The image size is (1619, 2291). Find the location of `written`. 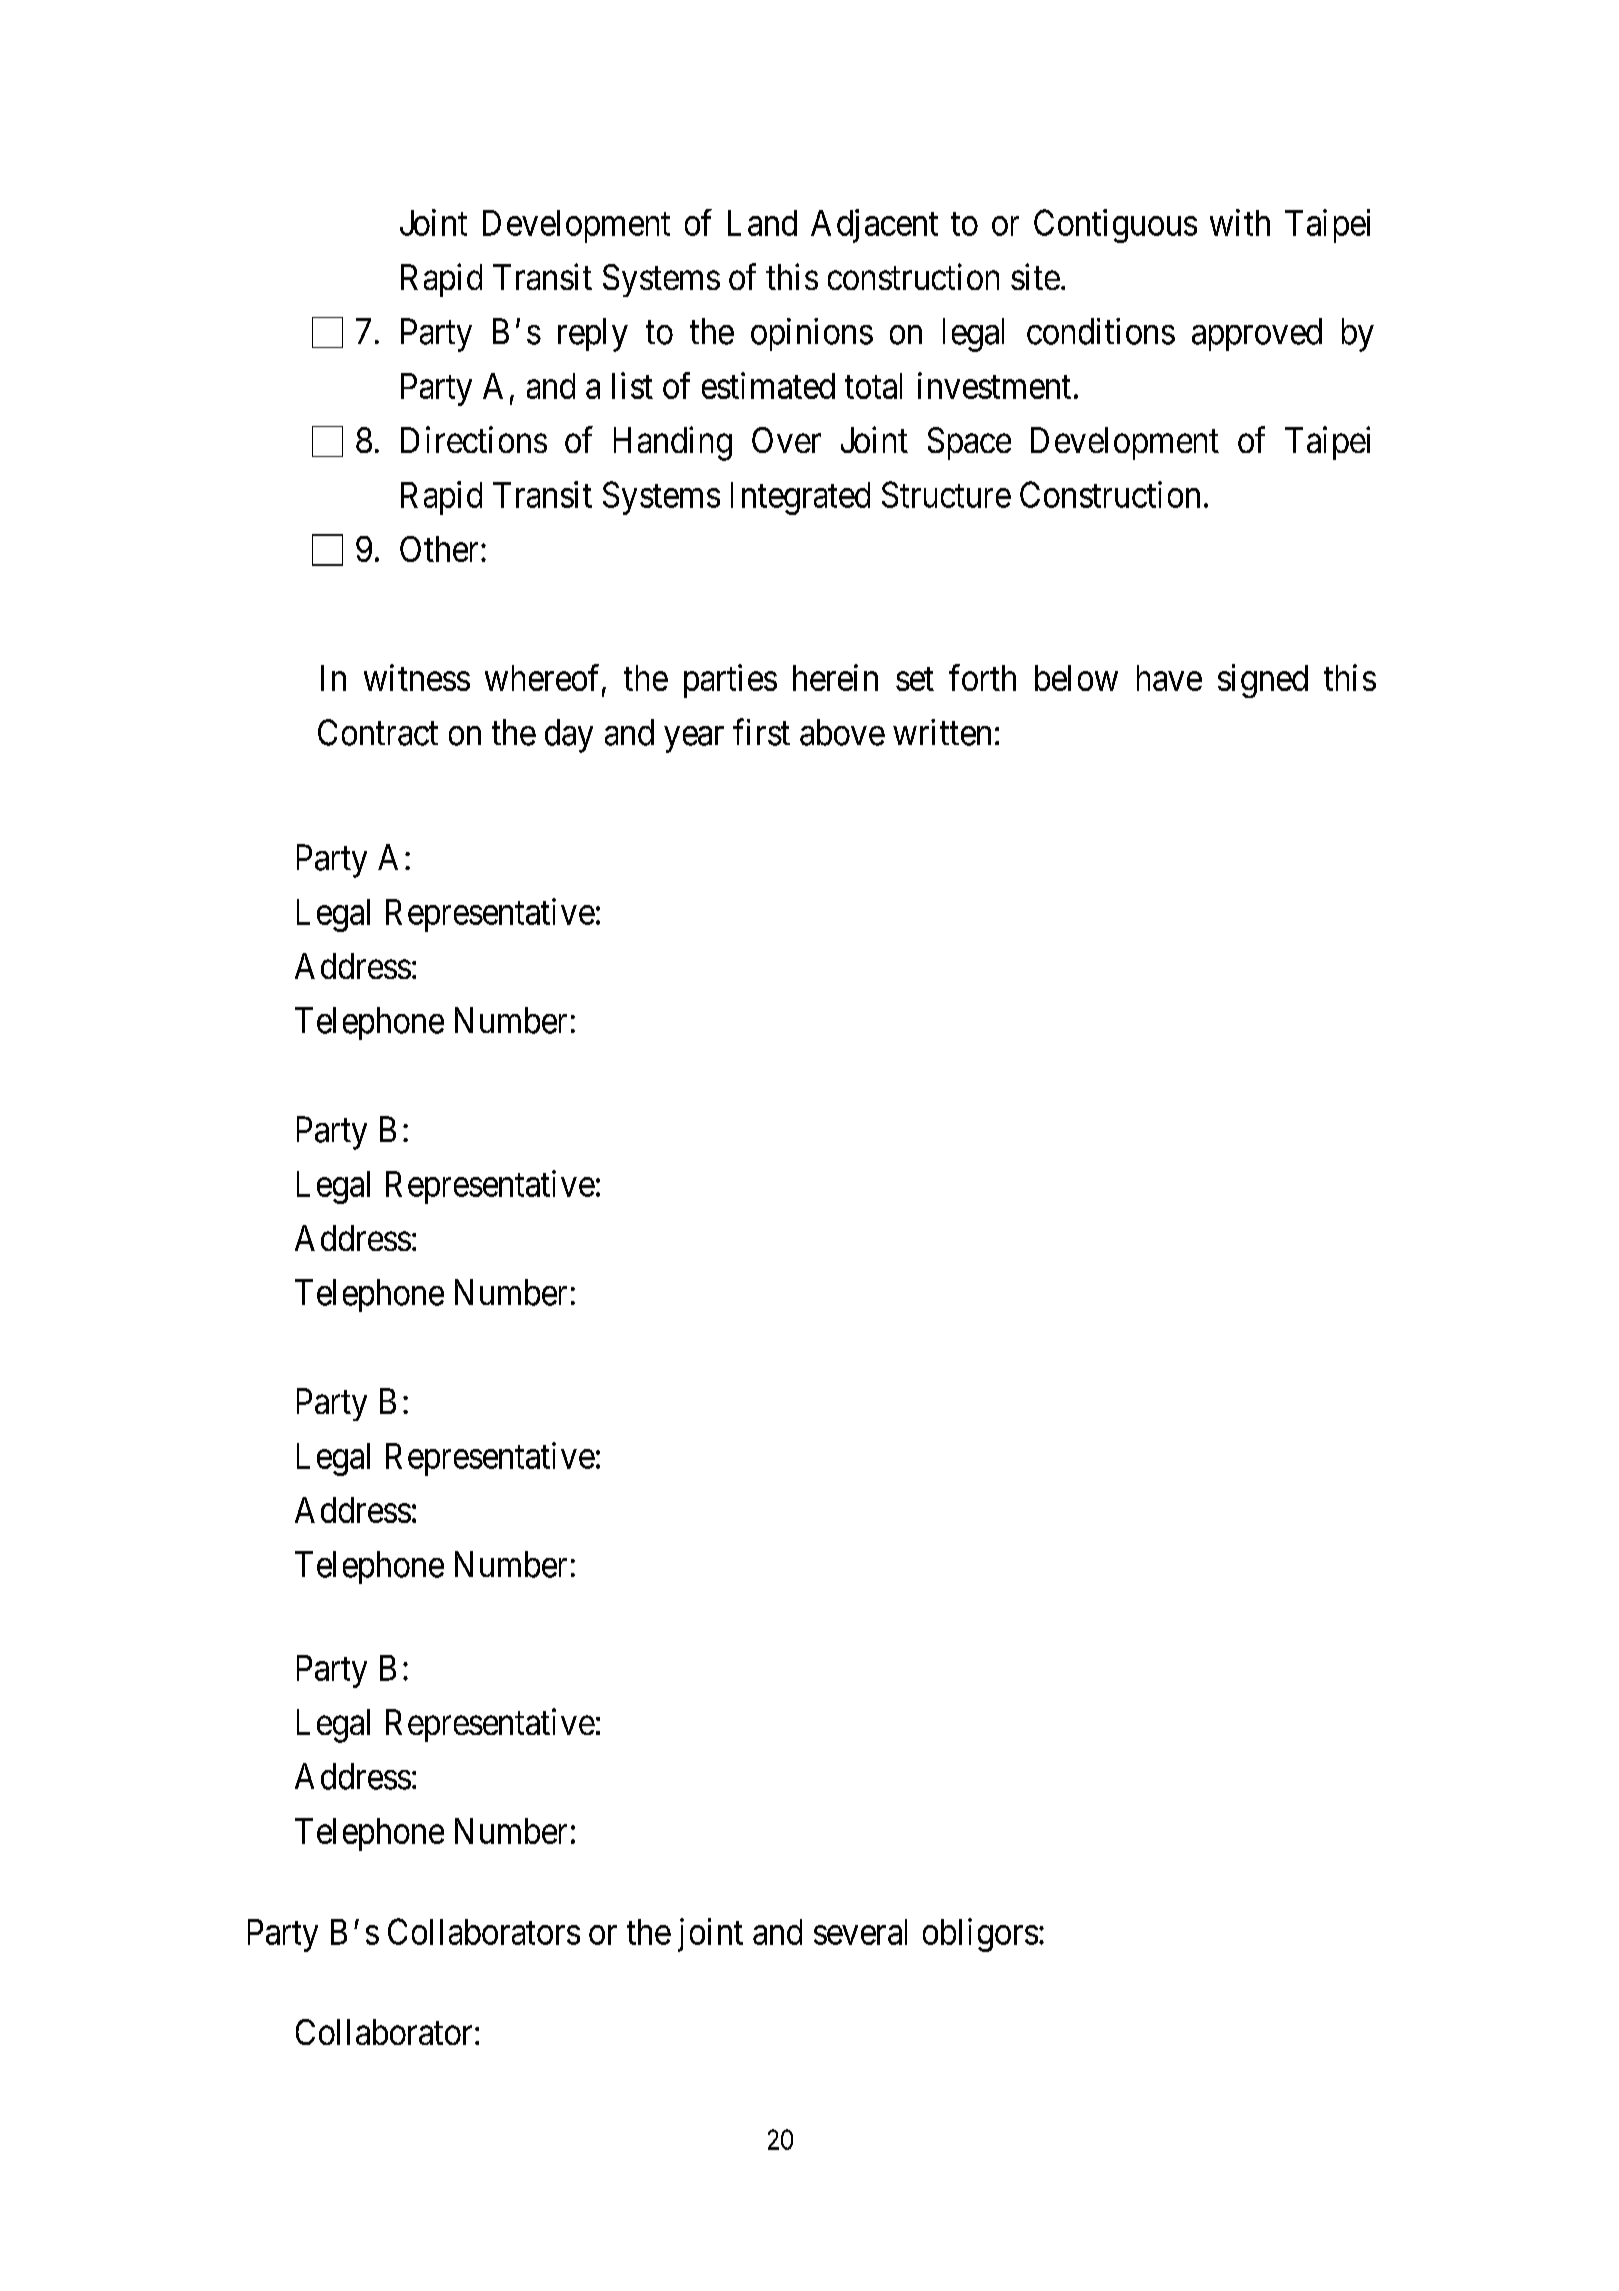

written is located at coordinates (942, 732).
